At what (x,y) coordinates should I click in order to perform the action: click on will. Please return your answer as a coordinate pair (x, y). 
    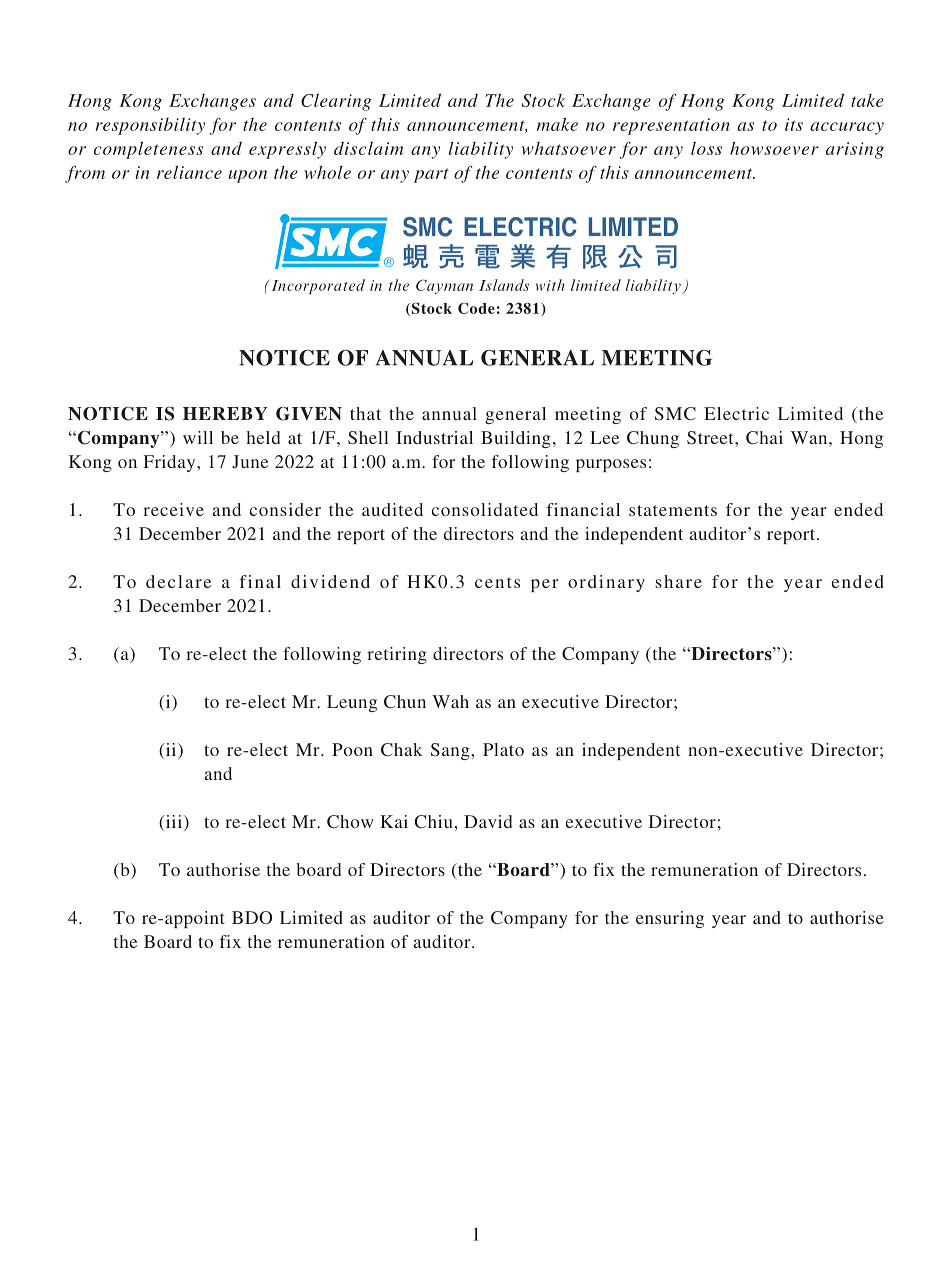
    Looking at the image, I should click on (198, 437).
